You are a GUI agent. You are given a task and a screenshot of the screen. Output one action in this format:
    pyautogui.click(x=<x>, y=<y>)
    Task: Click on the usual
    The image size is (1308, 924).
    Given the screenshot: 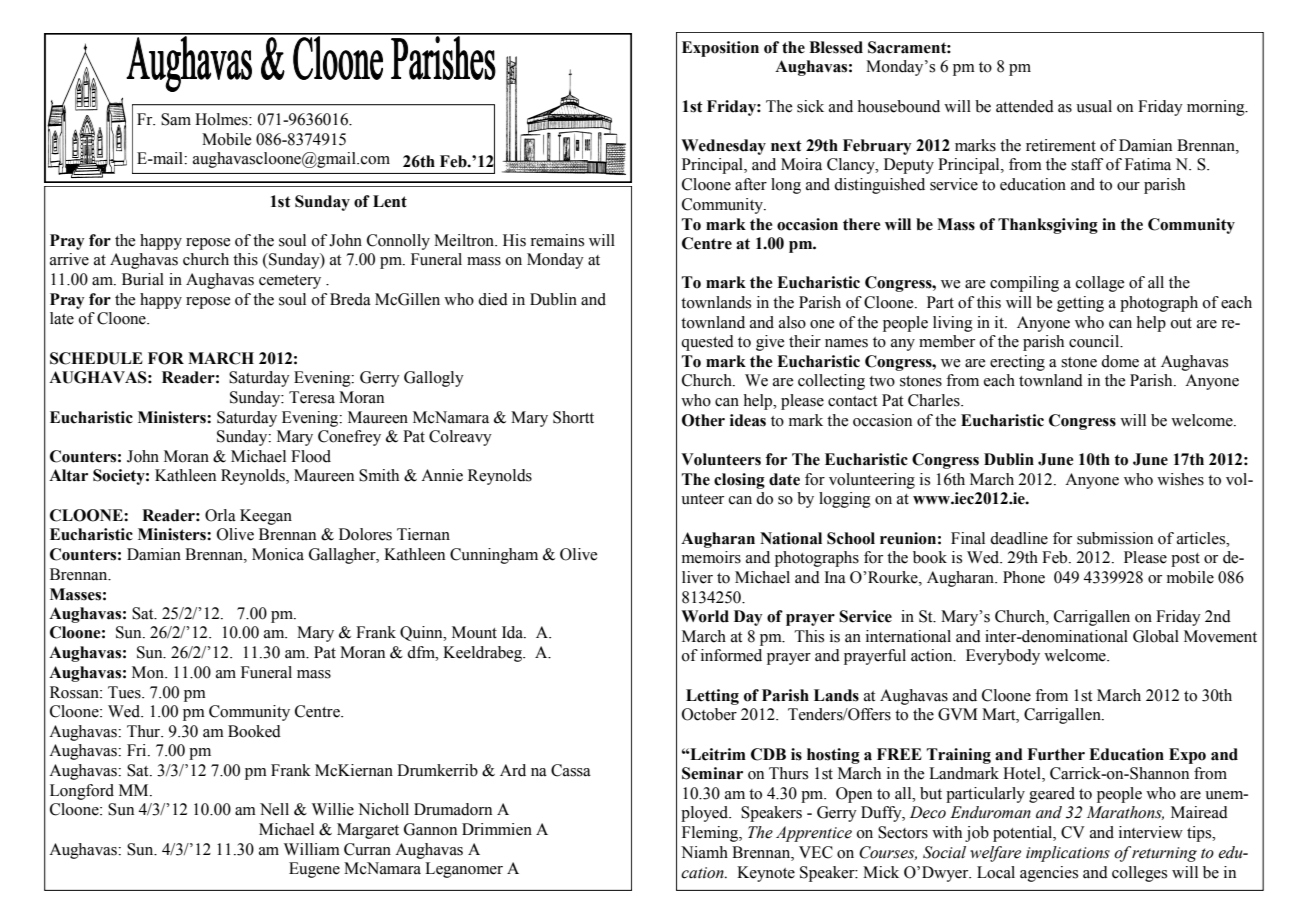 What is the action you would take?
    pyautogui.click(x=1094, y=106)
